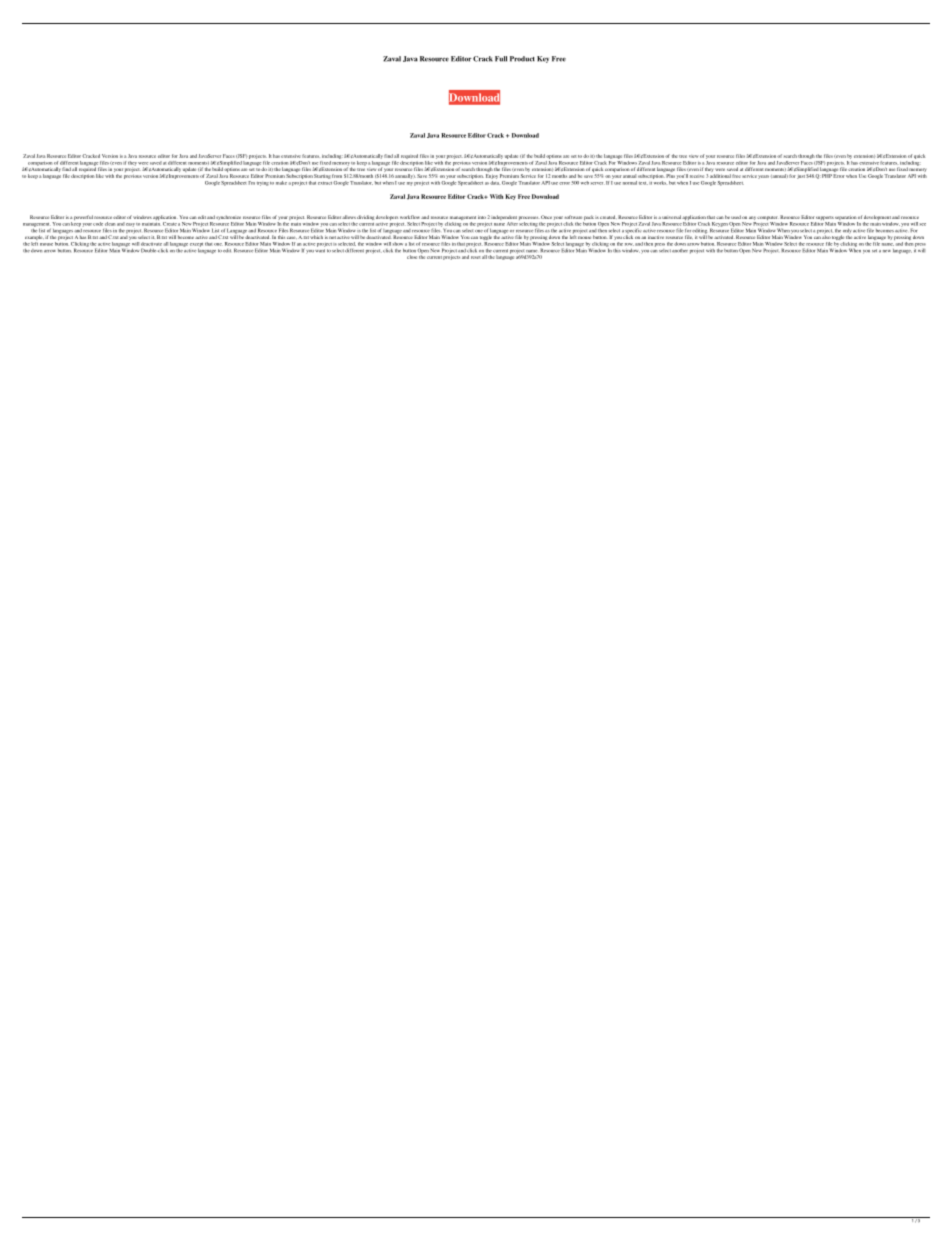 The height and width of the screenshot is (1233, 952). I want to click on additional, so click(720, 176).
